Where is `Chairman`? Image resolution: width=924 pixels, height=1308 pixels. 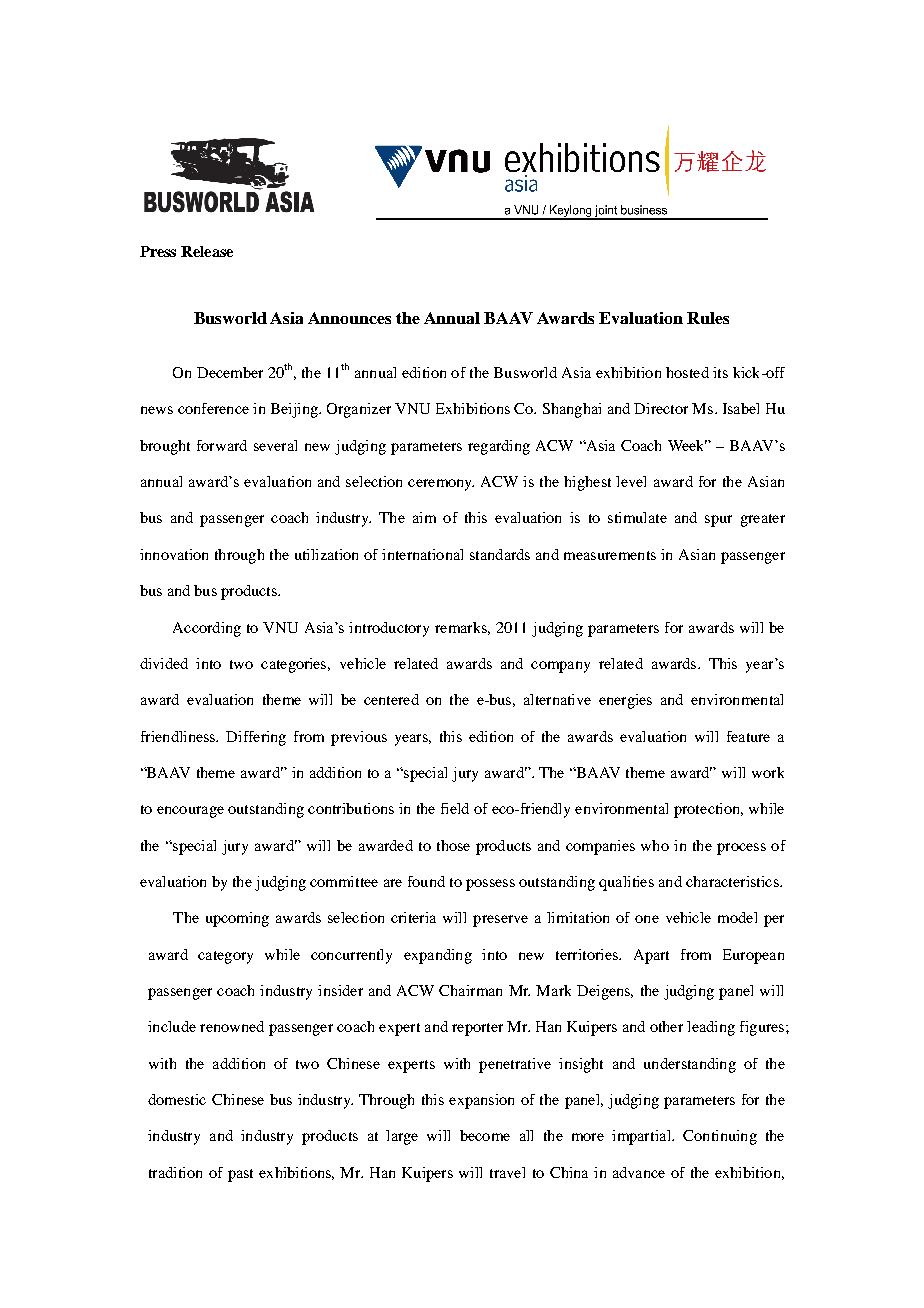 Chairman is located at coordinates (470, 990).
